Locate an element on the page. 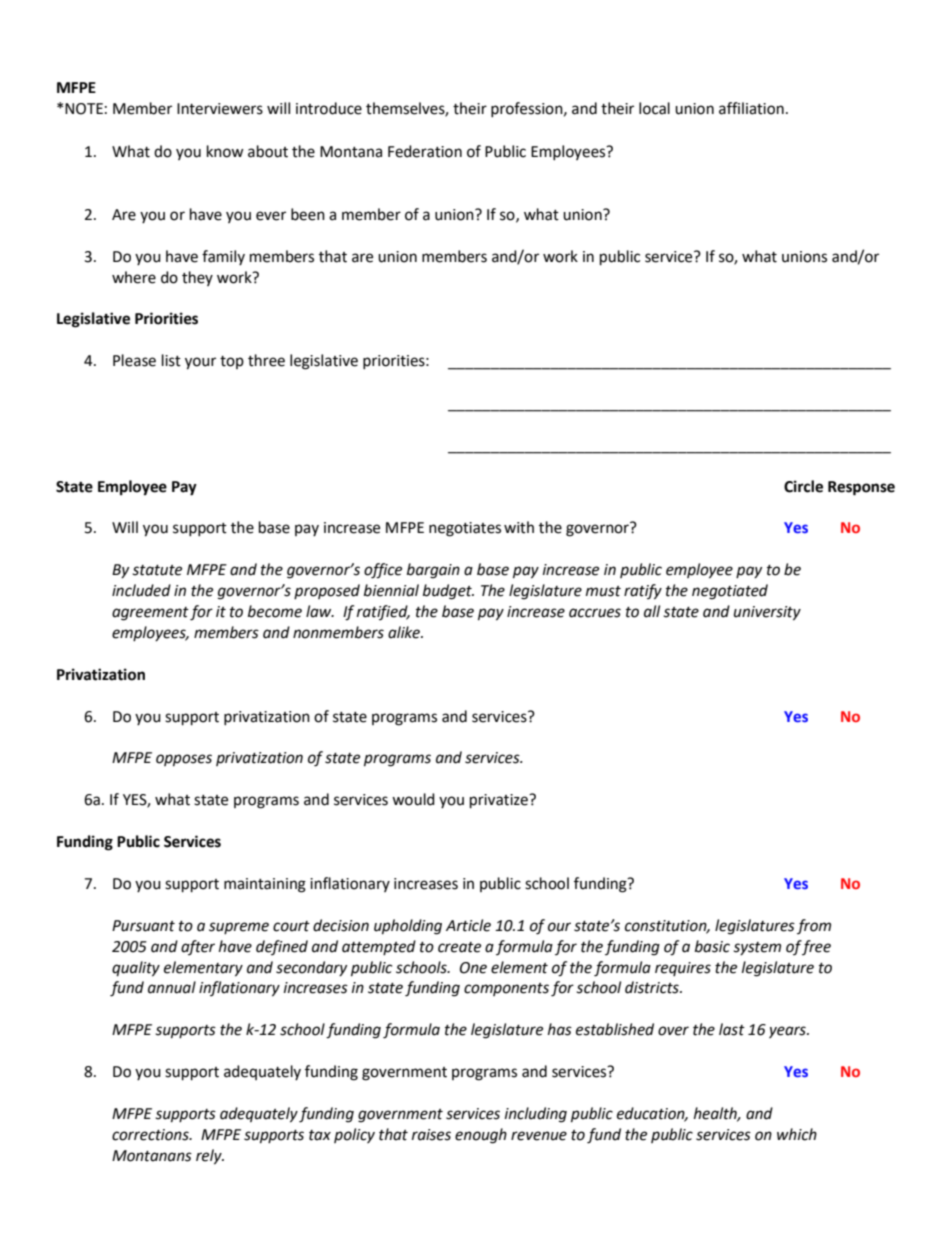 This page has width=952, height=1233. know is located at coordinates (225, 151).
